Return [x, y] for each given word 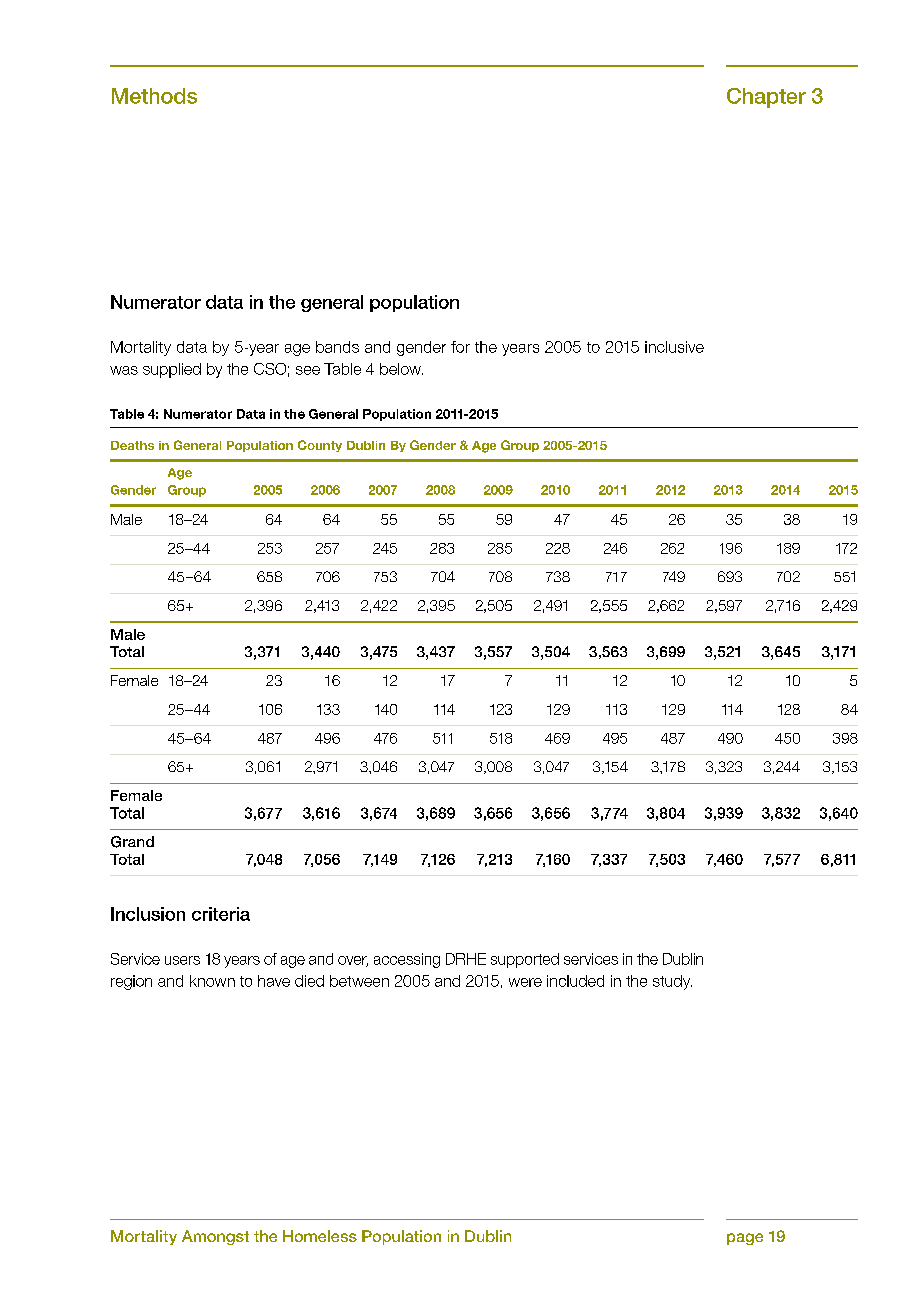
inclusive [674, 347]
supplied [172, 370]
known [212, 981]
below [401, 369]
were [525, 982]
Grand [132, 842]
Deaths [132, 445]
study [672, 982]
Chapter [766, 98]
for [460, 347]
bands [337, 347]
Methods [154, 96]
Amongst [215, 1237]
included [575, 981]
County [320, 446]
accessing [407, 960]
